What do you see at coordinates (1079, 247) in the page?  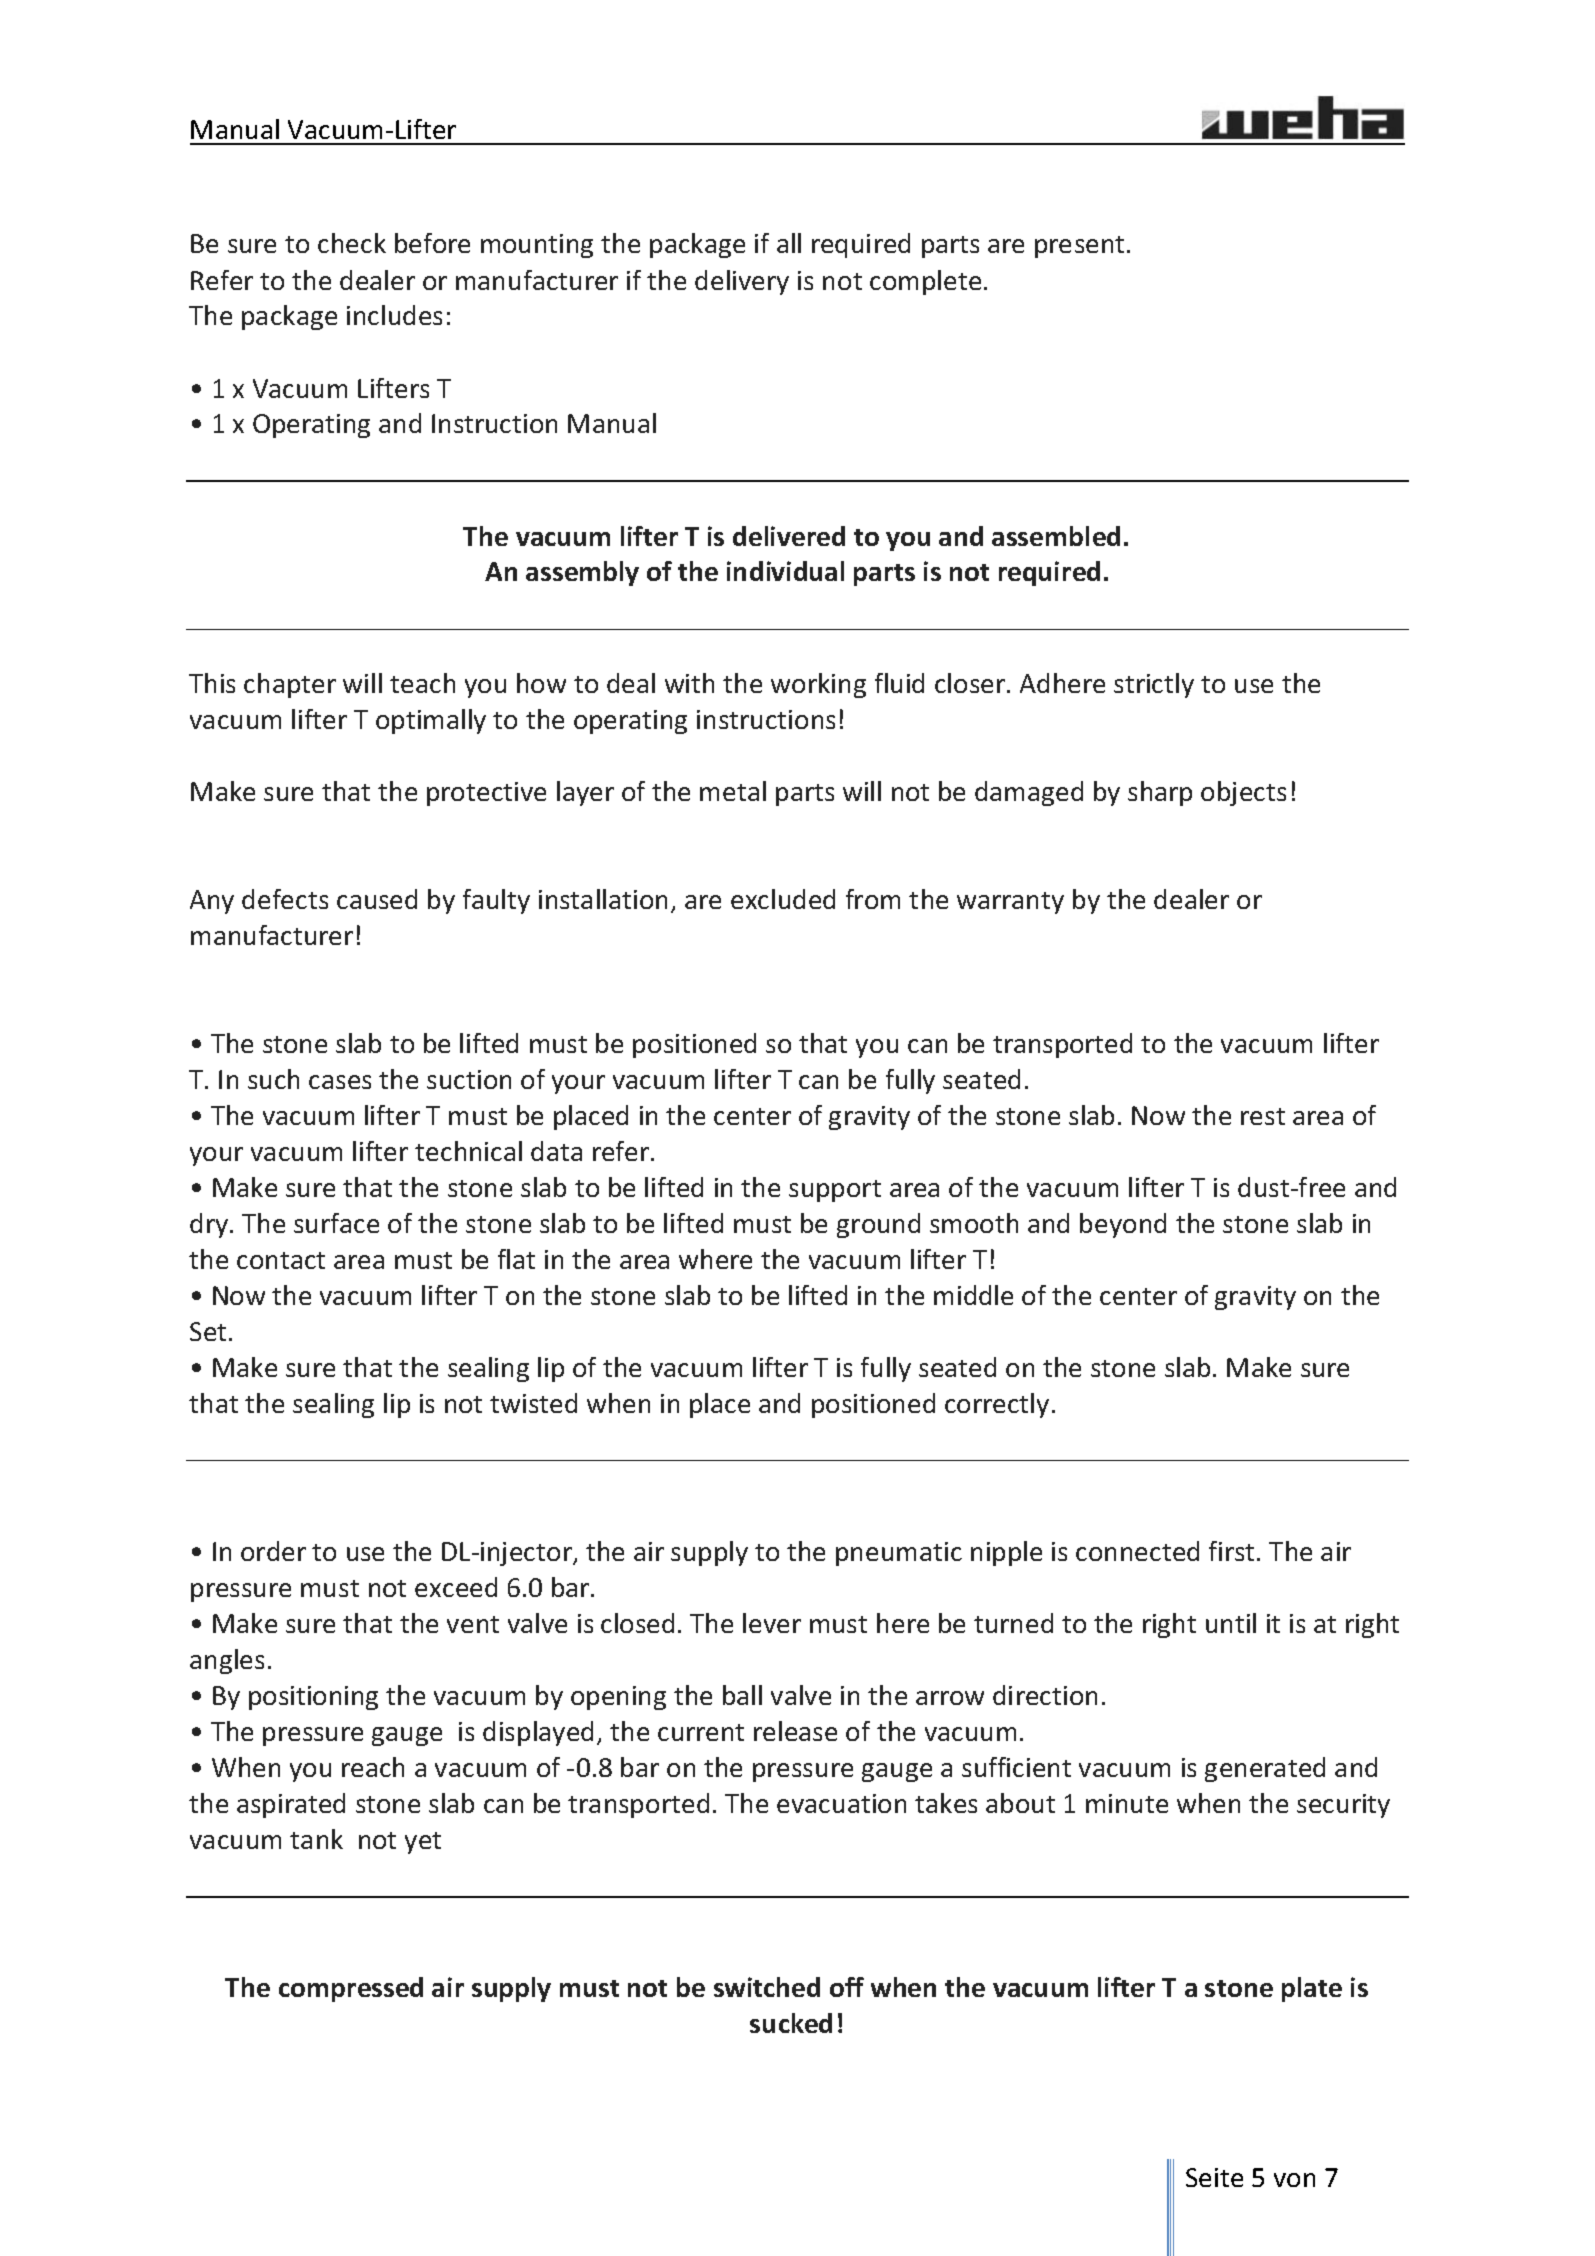 I see `present` at bounding box center [1079, 247].
